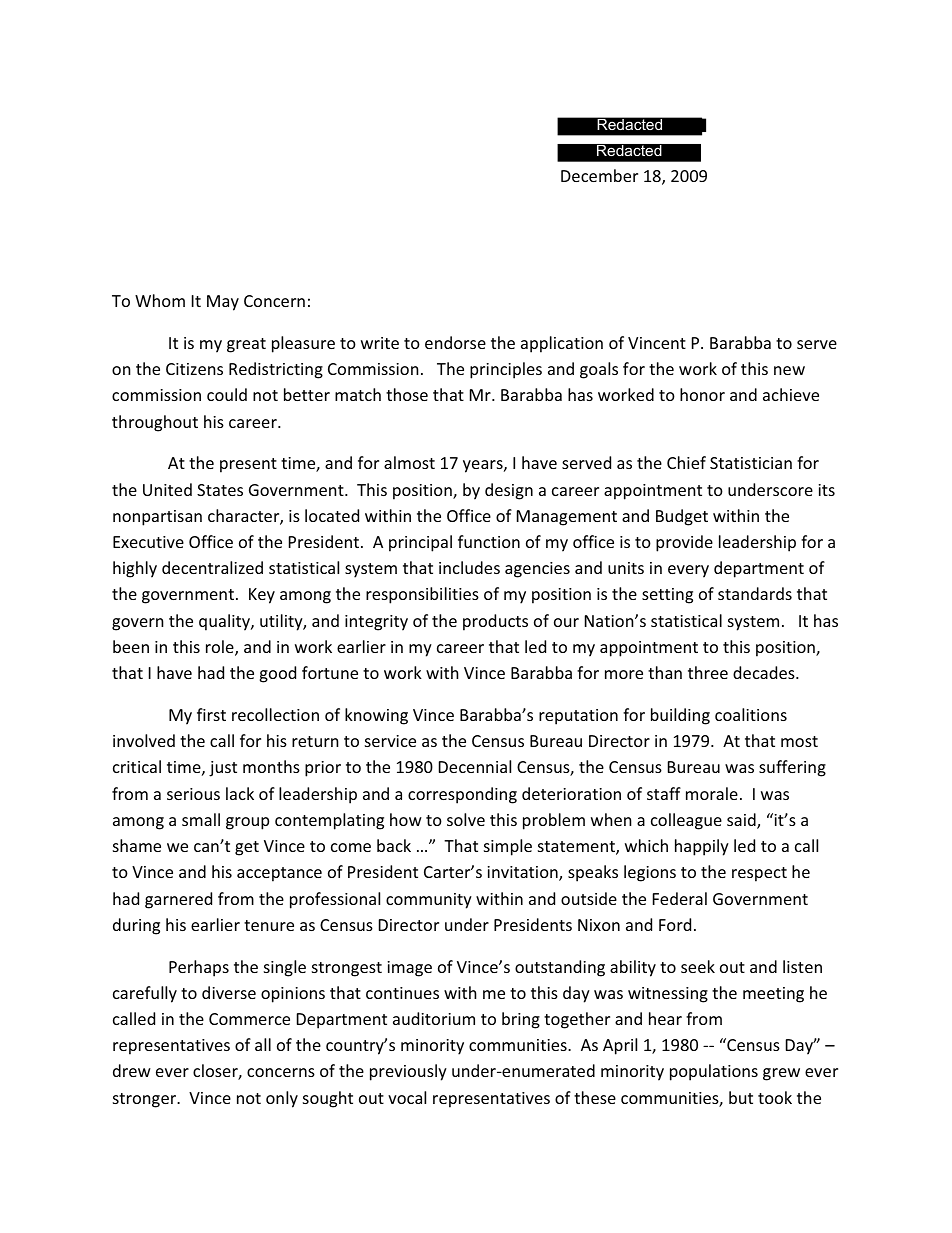 This page has width=952, height=1233. I want to click on honor, so click(702, 394).
